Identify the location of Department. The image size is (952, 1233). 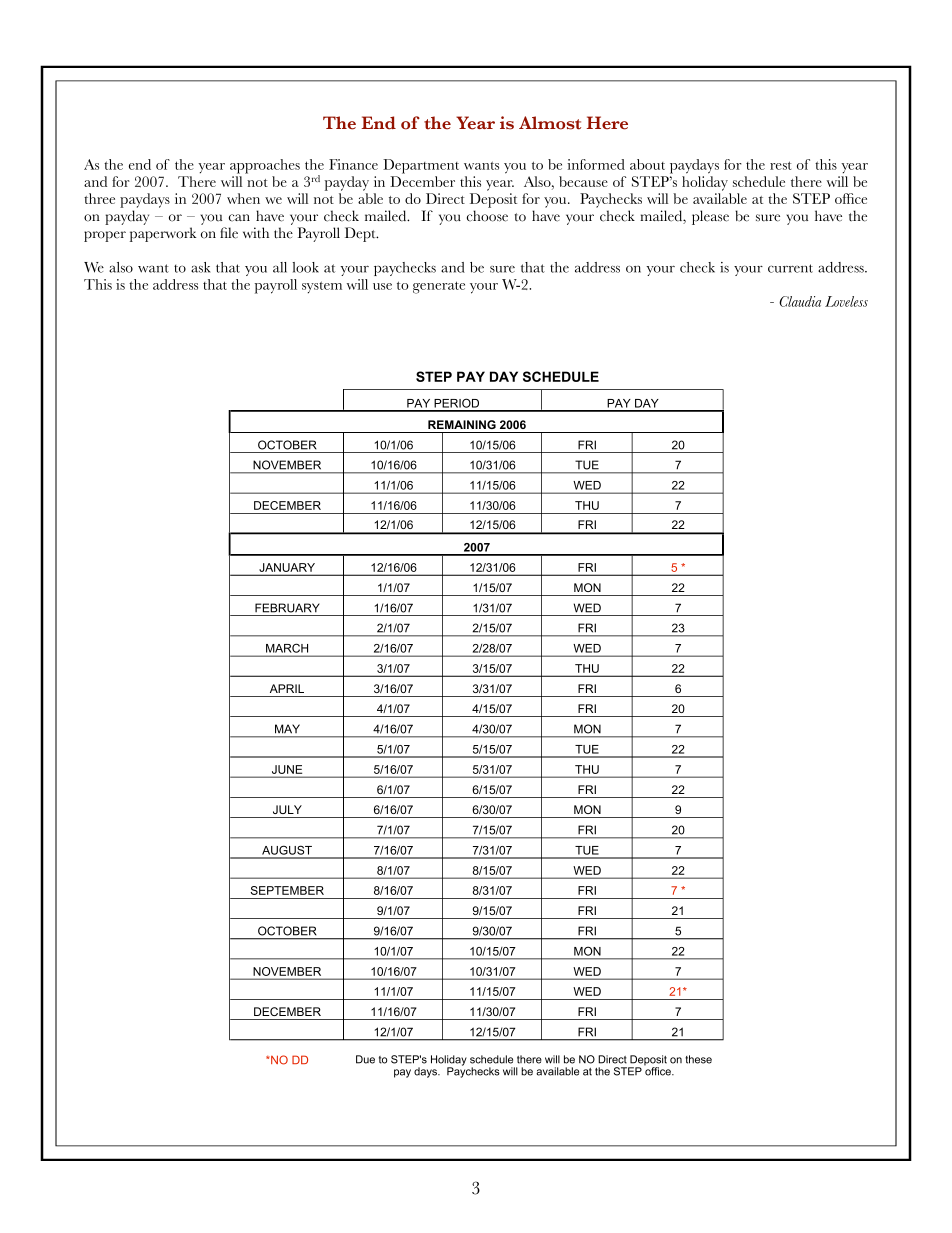
(421, 166).
